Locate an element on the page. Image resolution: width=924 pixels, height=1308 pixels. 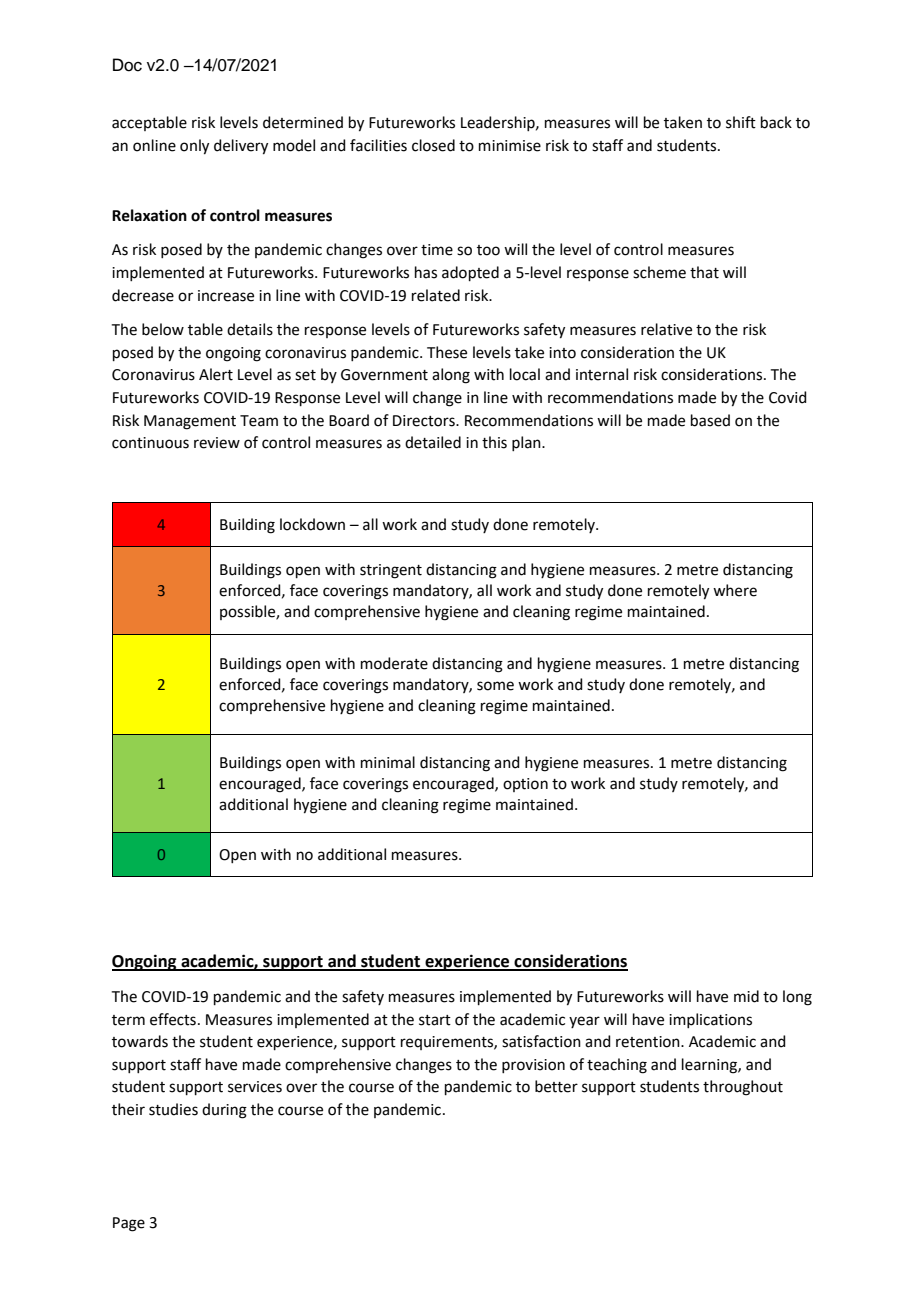
based is located at coordinates (710, 420).
